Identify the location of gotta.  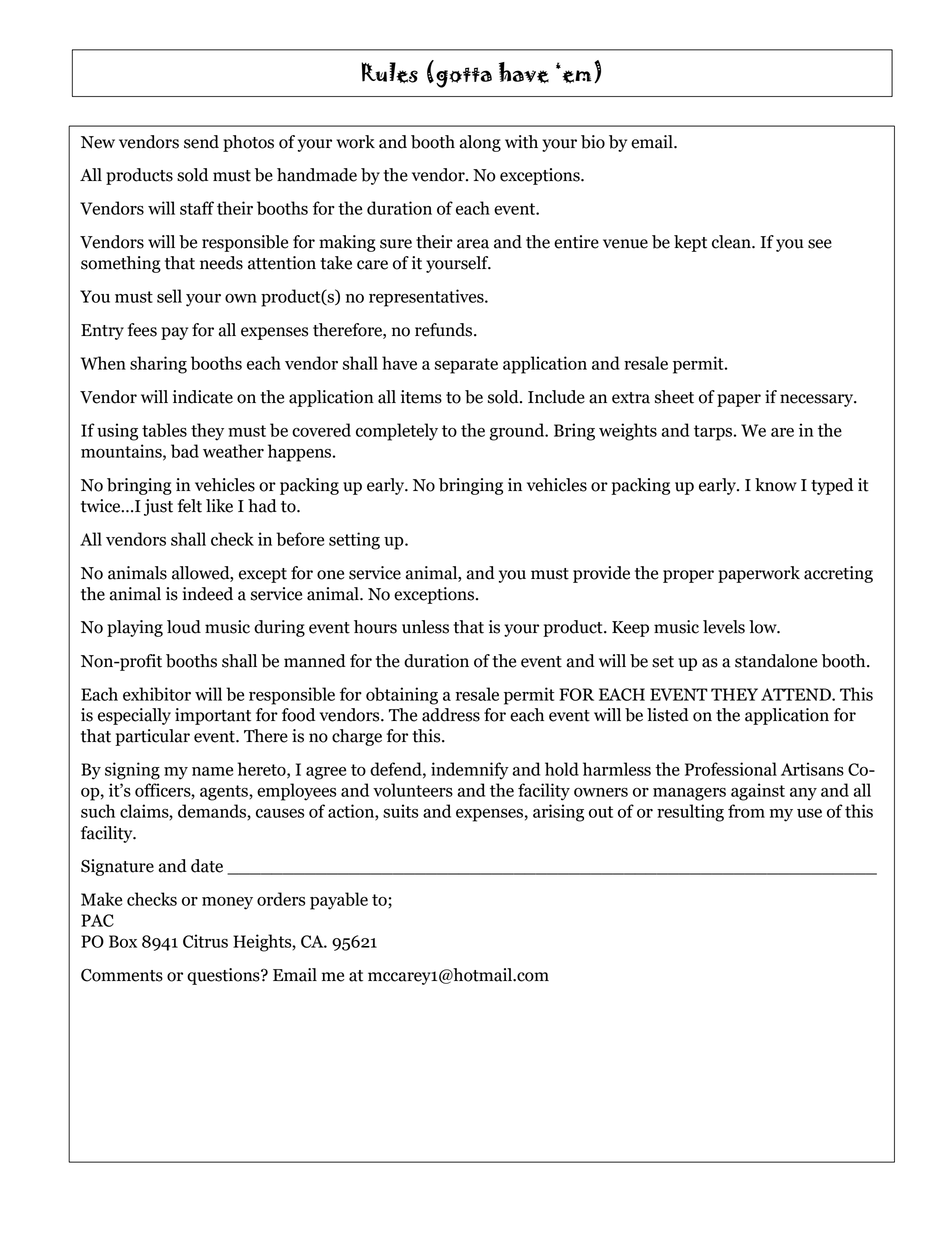
(464, 77).
